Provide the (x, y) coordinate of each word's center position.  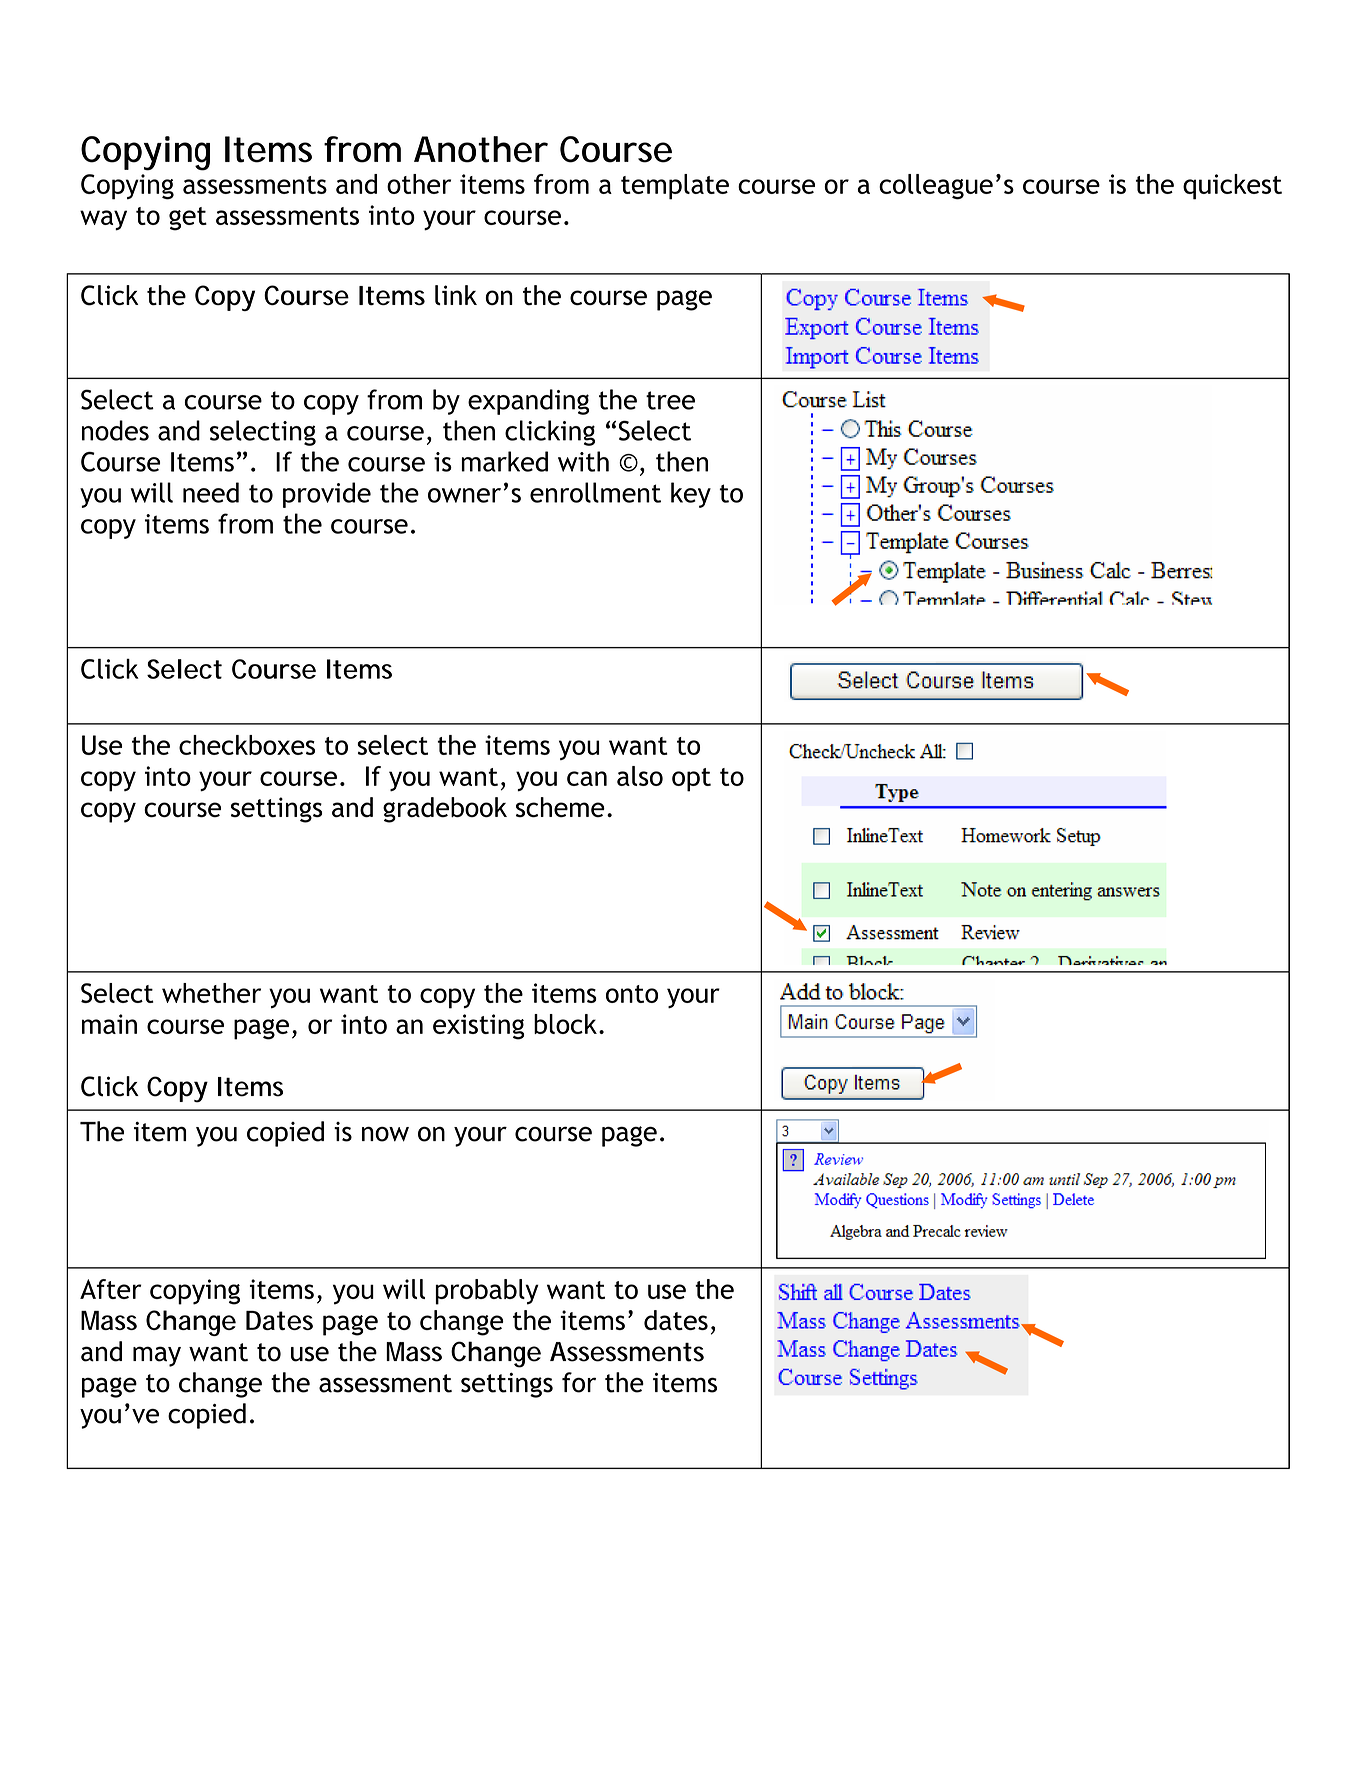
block (565, 1024)
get (188, 219)
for (579, 1382)
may (157, 1356)
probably (487, 1292)
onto (632, 994)
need (211, 492)
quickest (1232, 187)
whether (211, 993)
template (675, 187)
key (691, 495)
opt (691, 780)
